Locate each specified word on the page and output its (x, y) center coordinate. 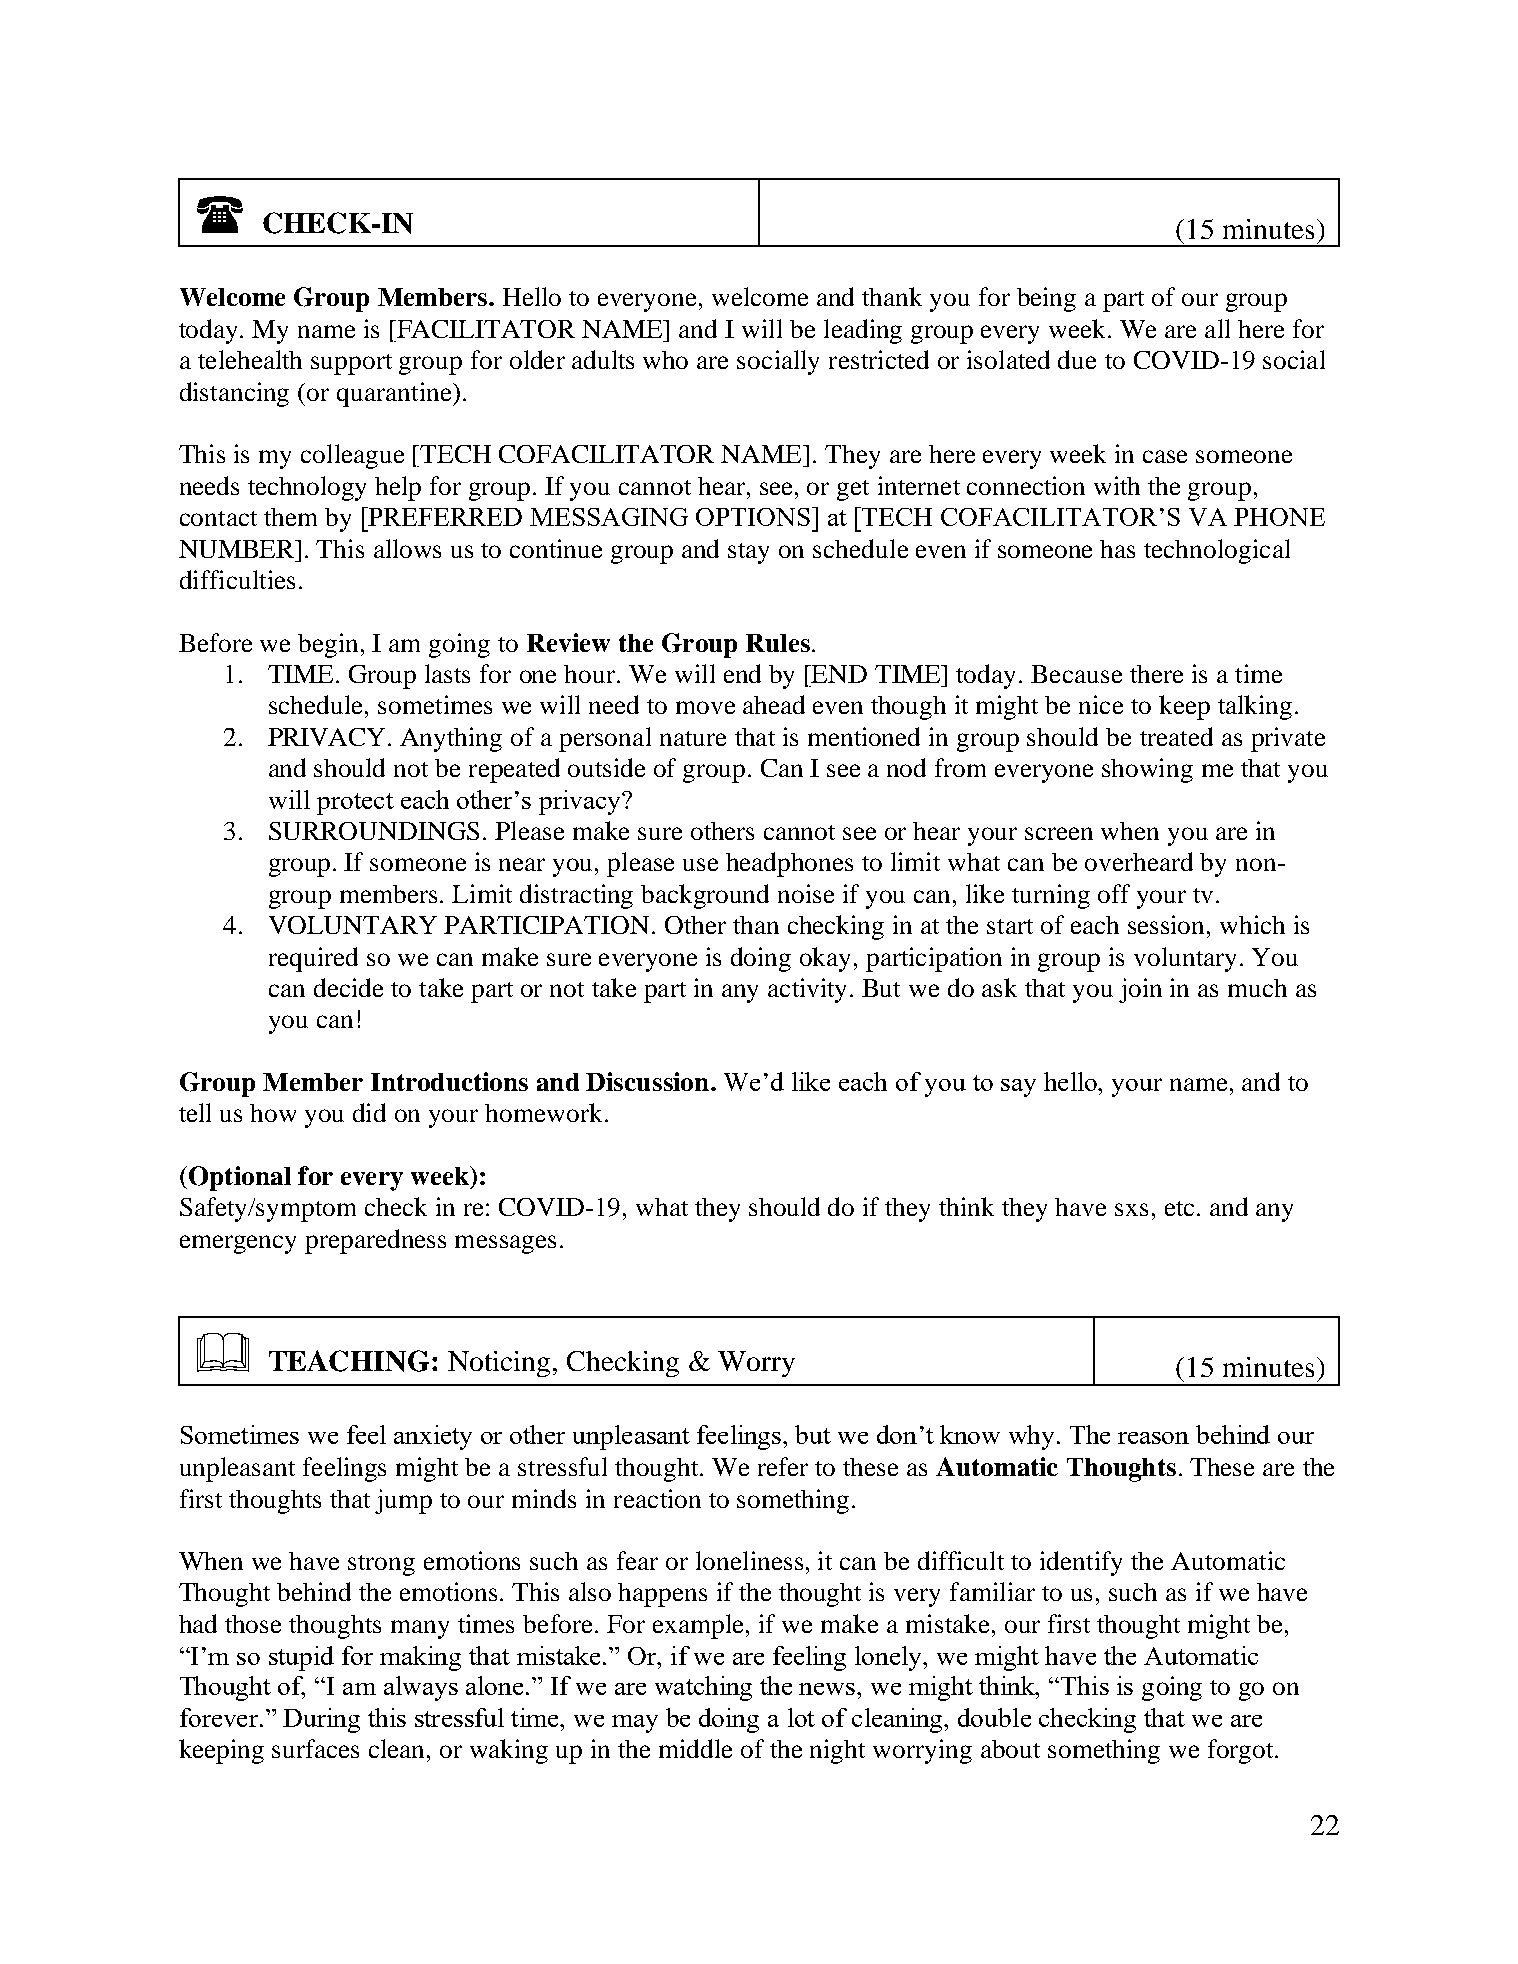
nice (1101, 704)
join (1140, 990)
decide (348, 987)
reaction (657, 1498)
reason (1153, 1438)
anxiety (433, 1437)
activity (809, 990)
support (351, 364)
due (1077, 359)
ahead (774, 704)
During (321, 1720)
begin (330, 645)
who (665, 360)
